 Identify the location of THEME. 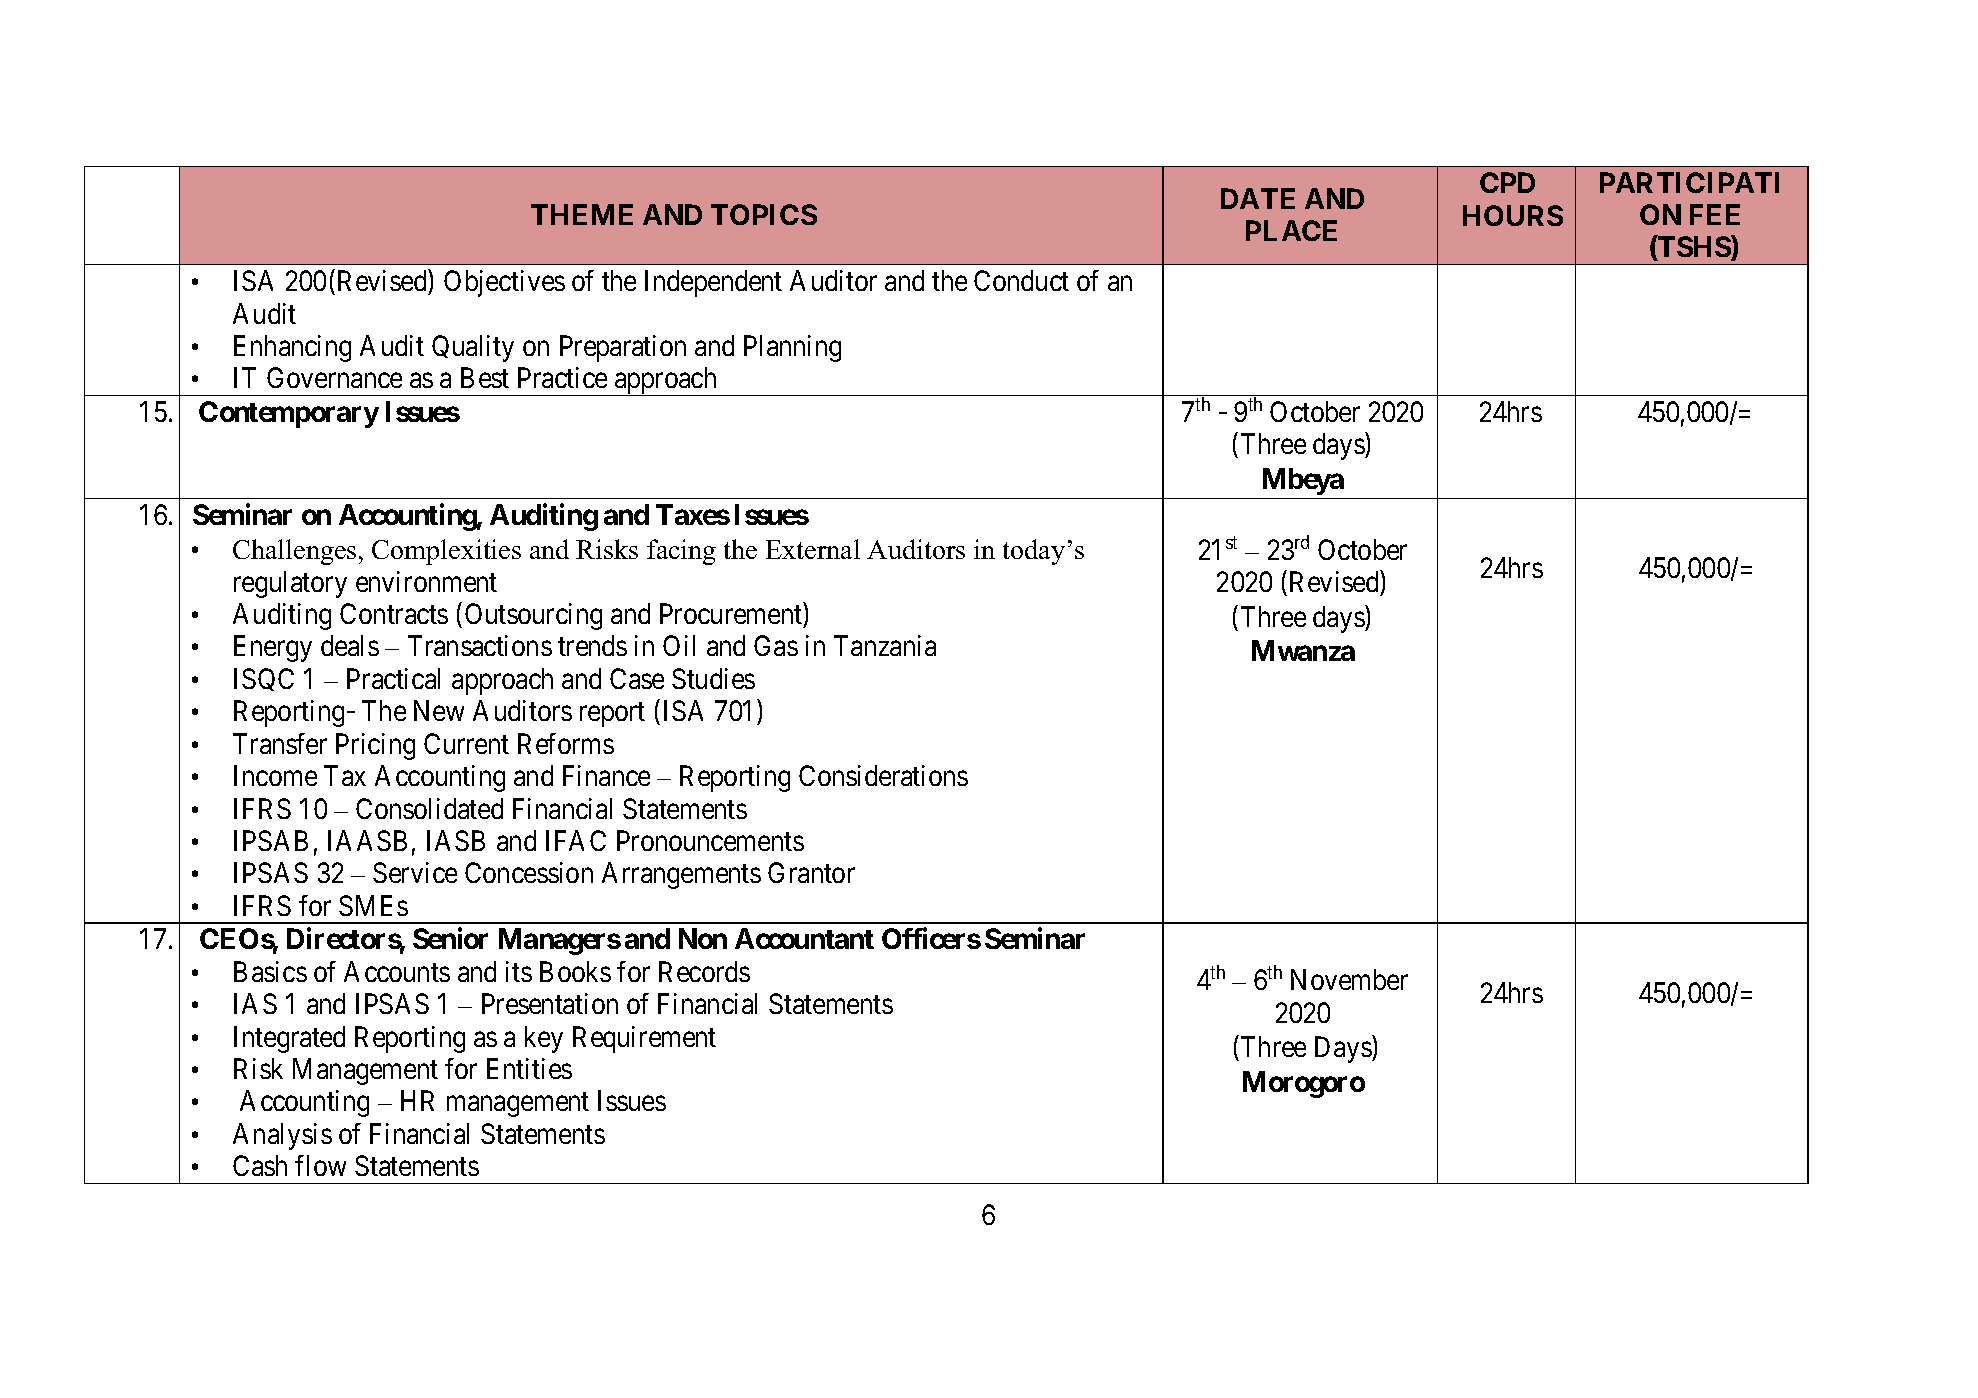
(582, 214).
